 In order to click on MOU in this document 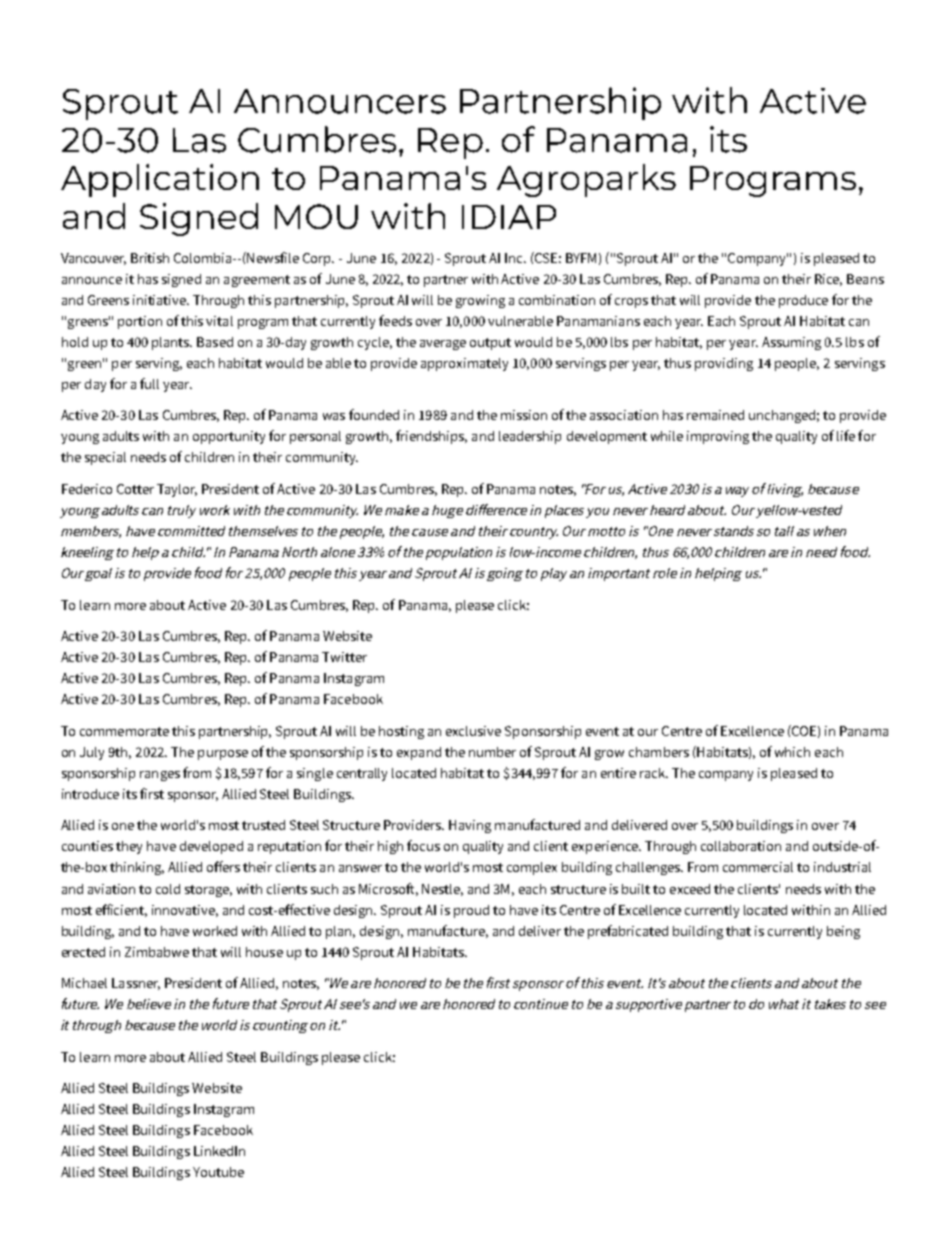, I will do `click(316, 216)`.
